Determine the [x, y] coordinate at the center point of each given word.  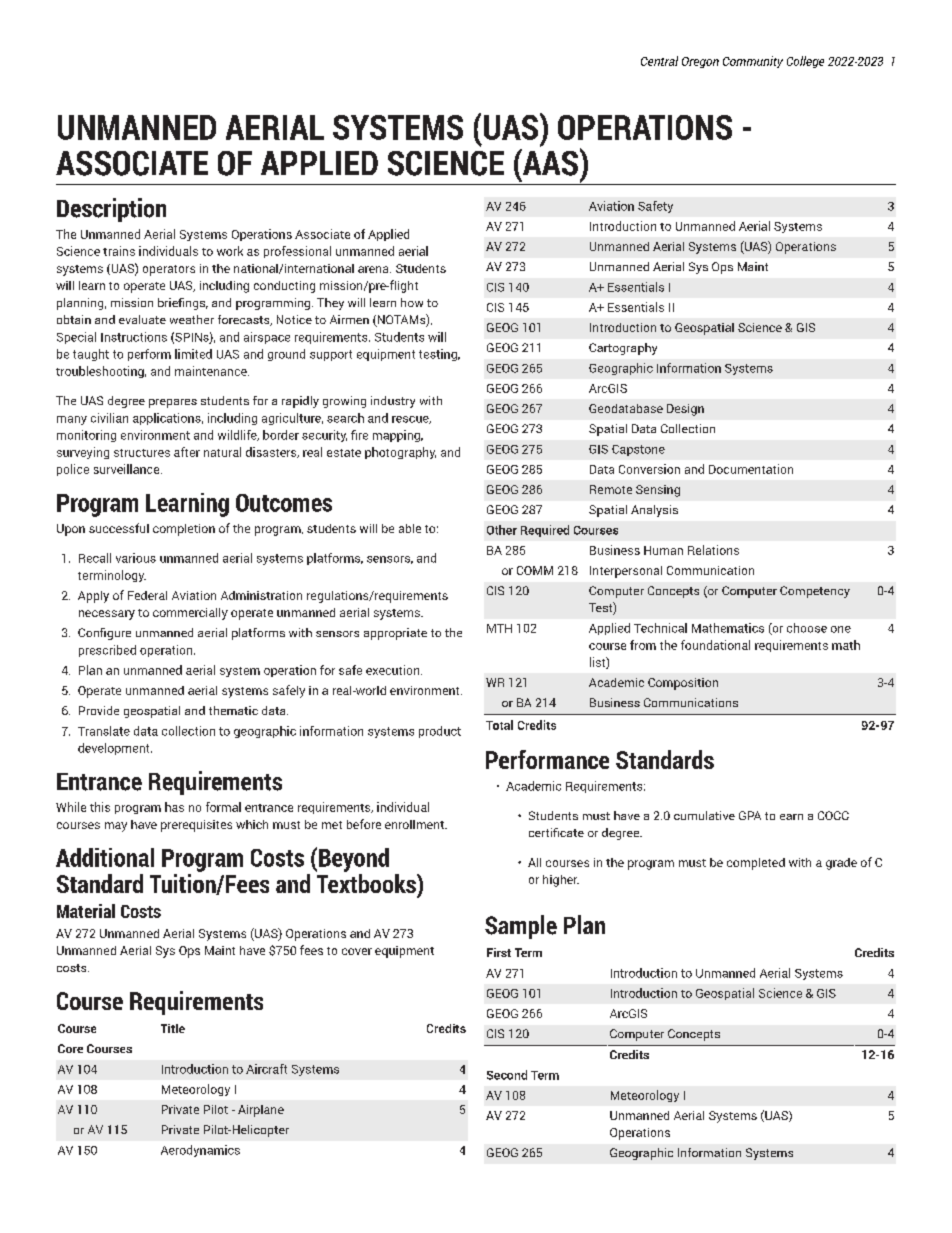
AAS [549, 162]
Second [507, 1075]
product [440, 732]
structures [142, 453]
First [499, 952]
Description [111, 210]
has [174, 807]
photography [400, 453]
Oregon [700, 62]
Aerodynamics [200, 1151]
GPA [750, 815]
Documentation [751, 469]
